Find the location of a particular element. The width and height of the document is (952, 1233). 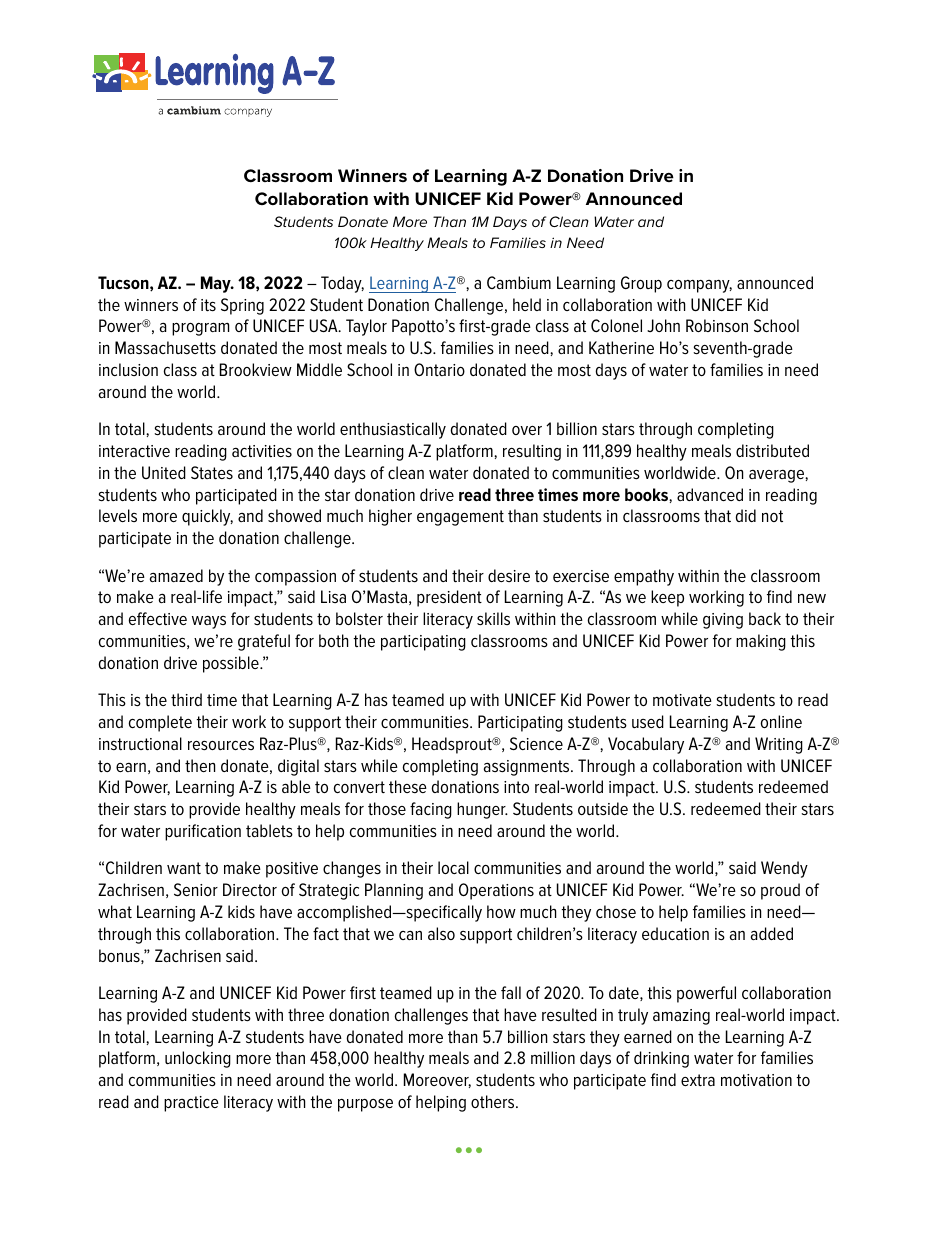

Science is located at coordinates (536, 743).
